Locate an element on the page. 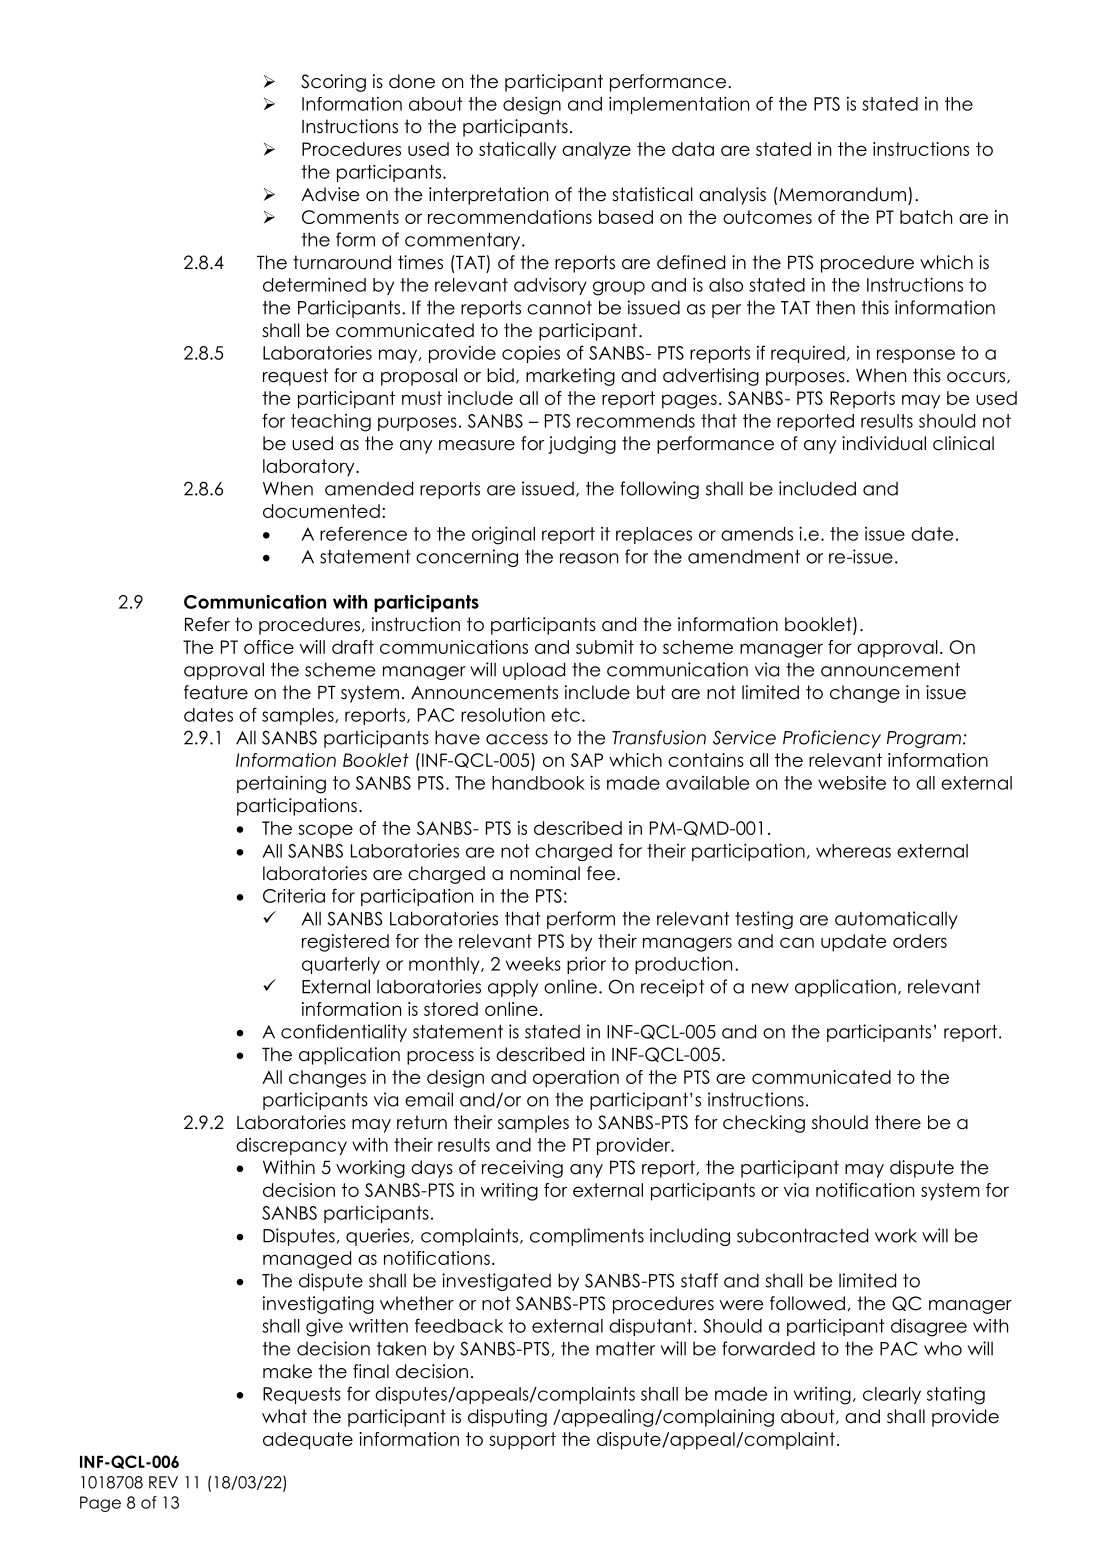 This image has height=1554, width=1099. support is located at coordinates (522, 1441).
